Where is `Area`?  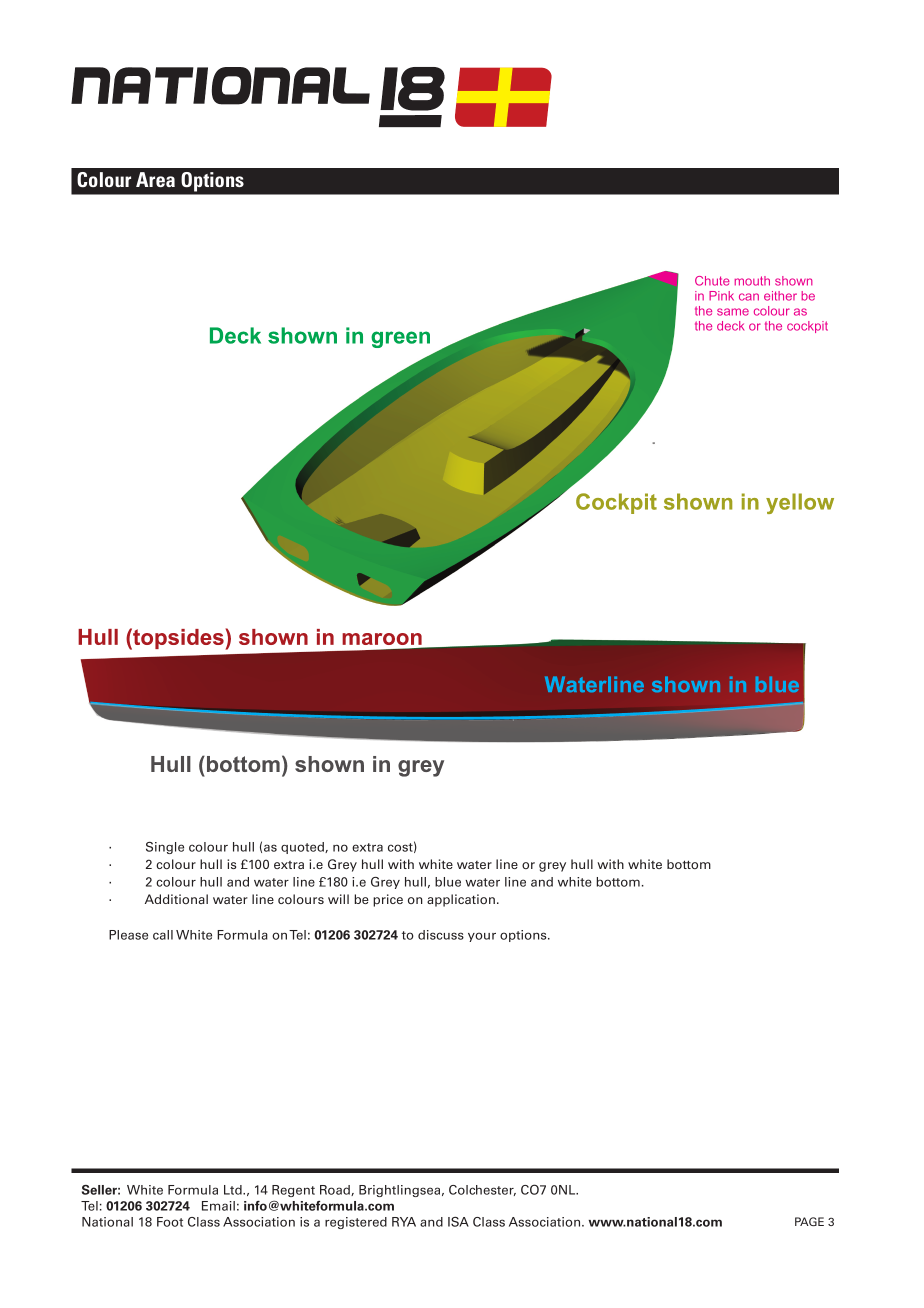 Area is located at coordinates (155, 179).
